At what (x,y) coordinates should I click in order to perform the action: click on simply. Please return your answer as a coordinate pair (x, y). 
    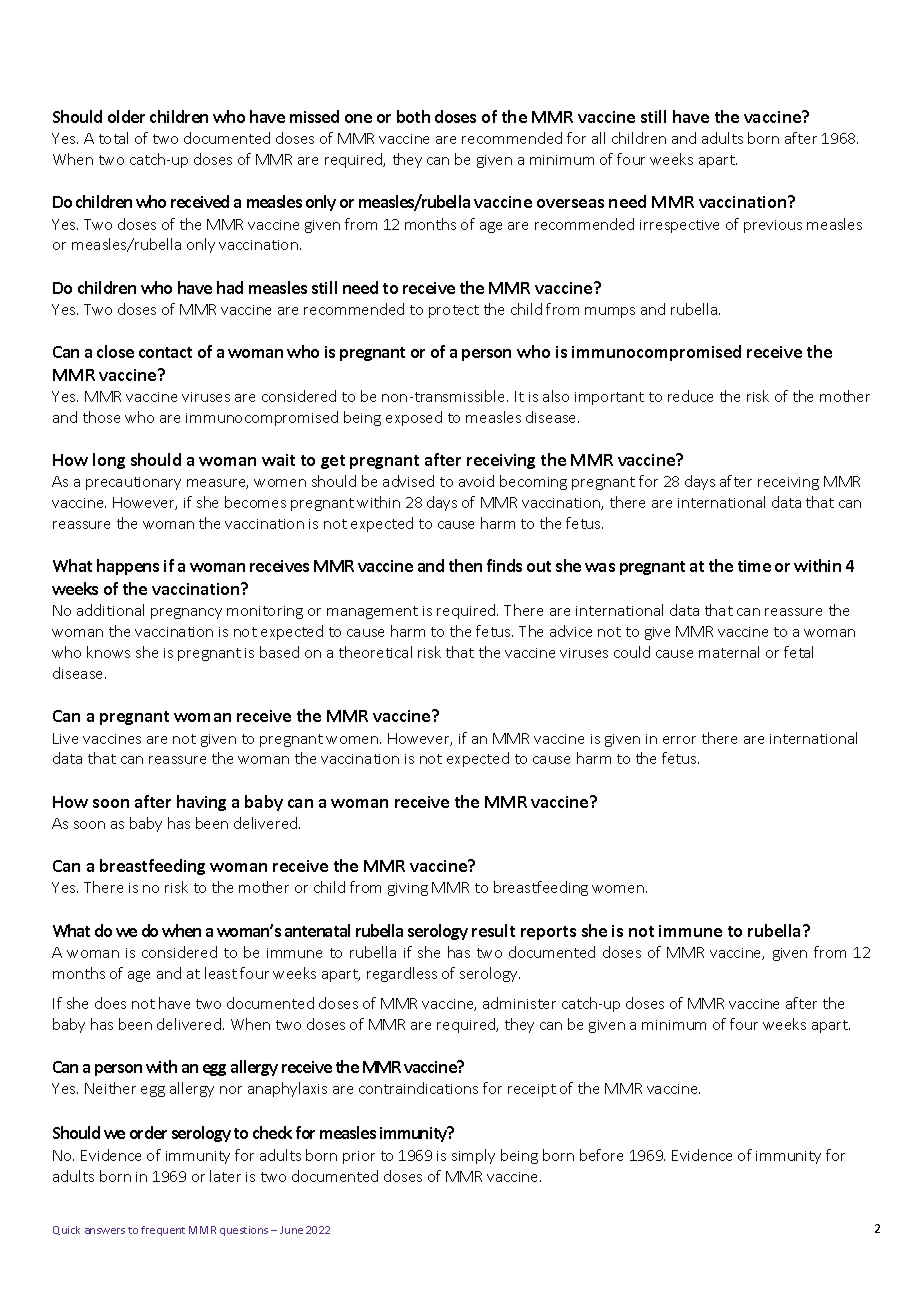
    Looking at the image, I should click on (473, 1156).
